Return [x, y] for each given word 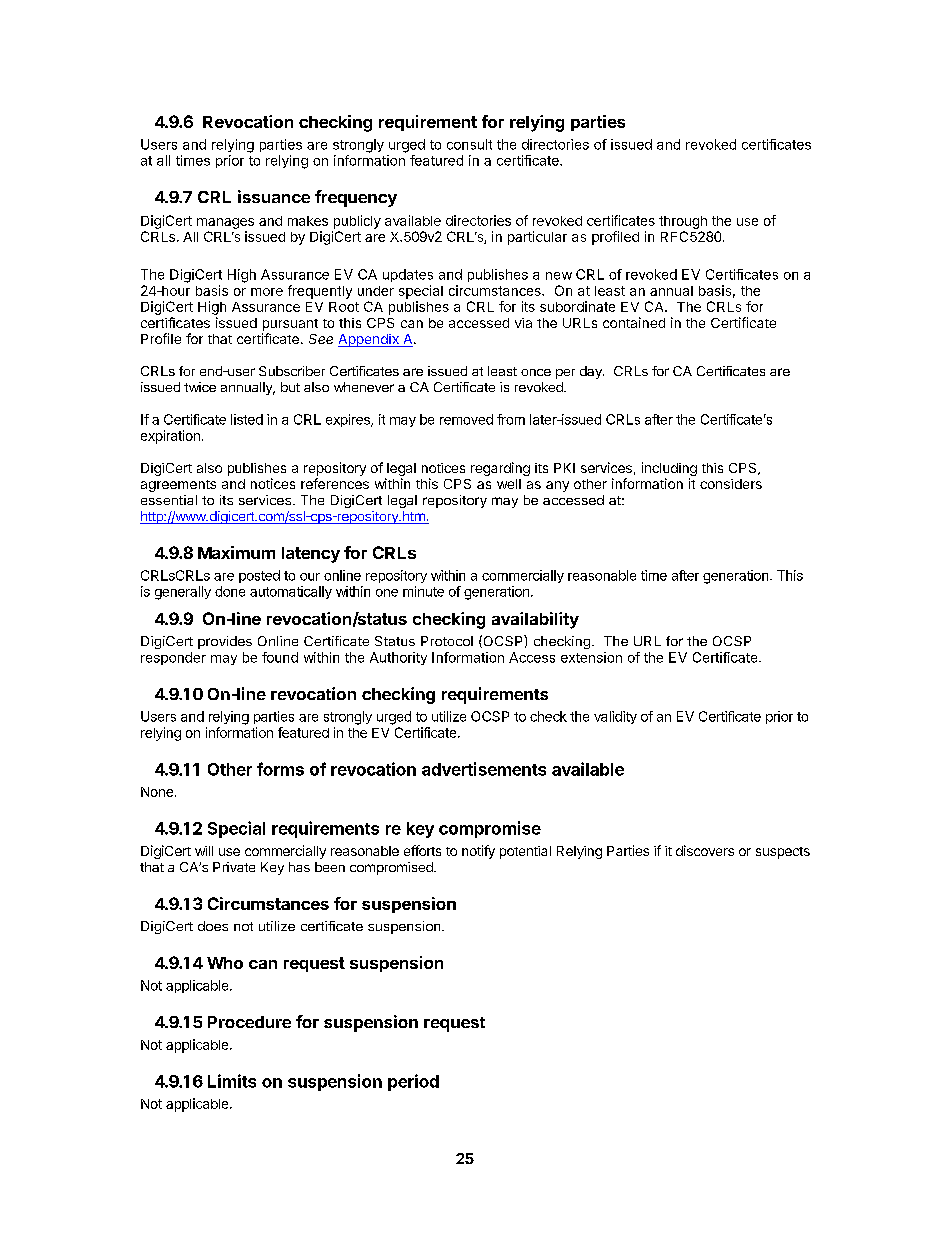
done [230, 591]
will [204, 851]
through [683, 222]
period [413, 1082]
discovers [705, 850]
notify [478, 852]
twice [200, 387]
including [669, 469]
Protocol [447, 641]
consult [469, 144]
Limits [232, 1081]
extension [591, 657]
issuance [274, 196]
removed [466, 419]
